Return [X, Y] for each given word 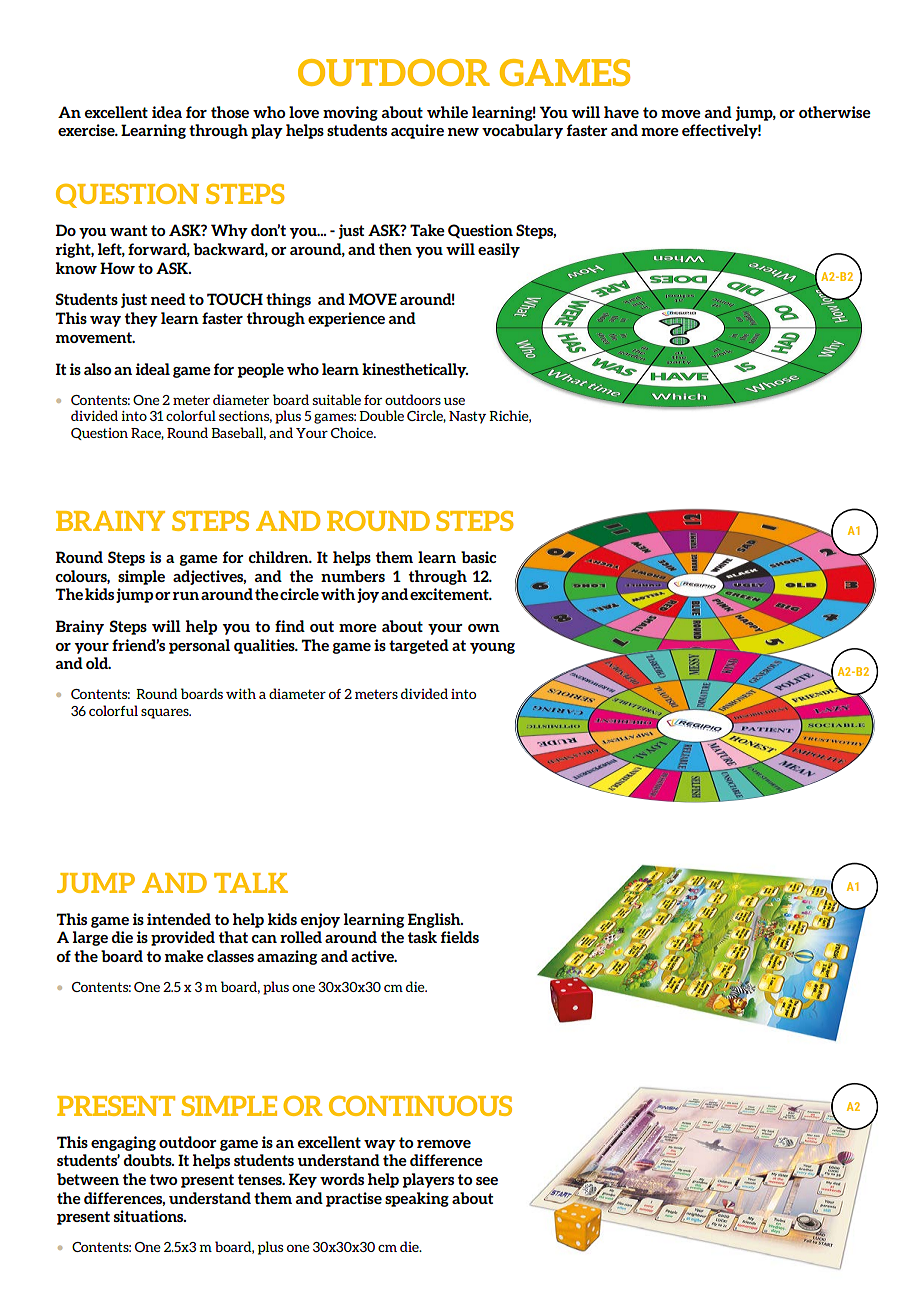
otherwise [835, 112]
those [230, 112]
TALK [251, 883]
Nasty [467, 417]
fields [460, 937]
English [435, 920]
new [463, 132]
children [280, 557]
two [163, 1179]
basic [478, 557]
